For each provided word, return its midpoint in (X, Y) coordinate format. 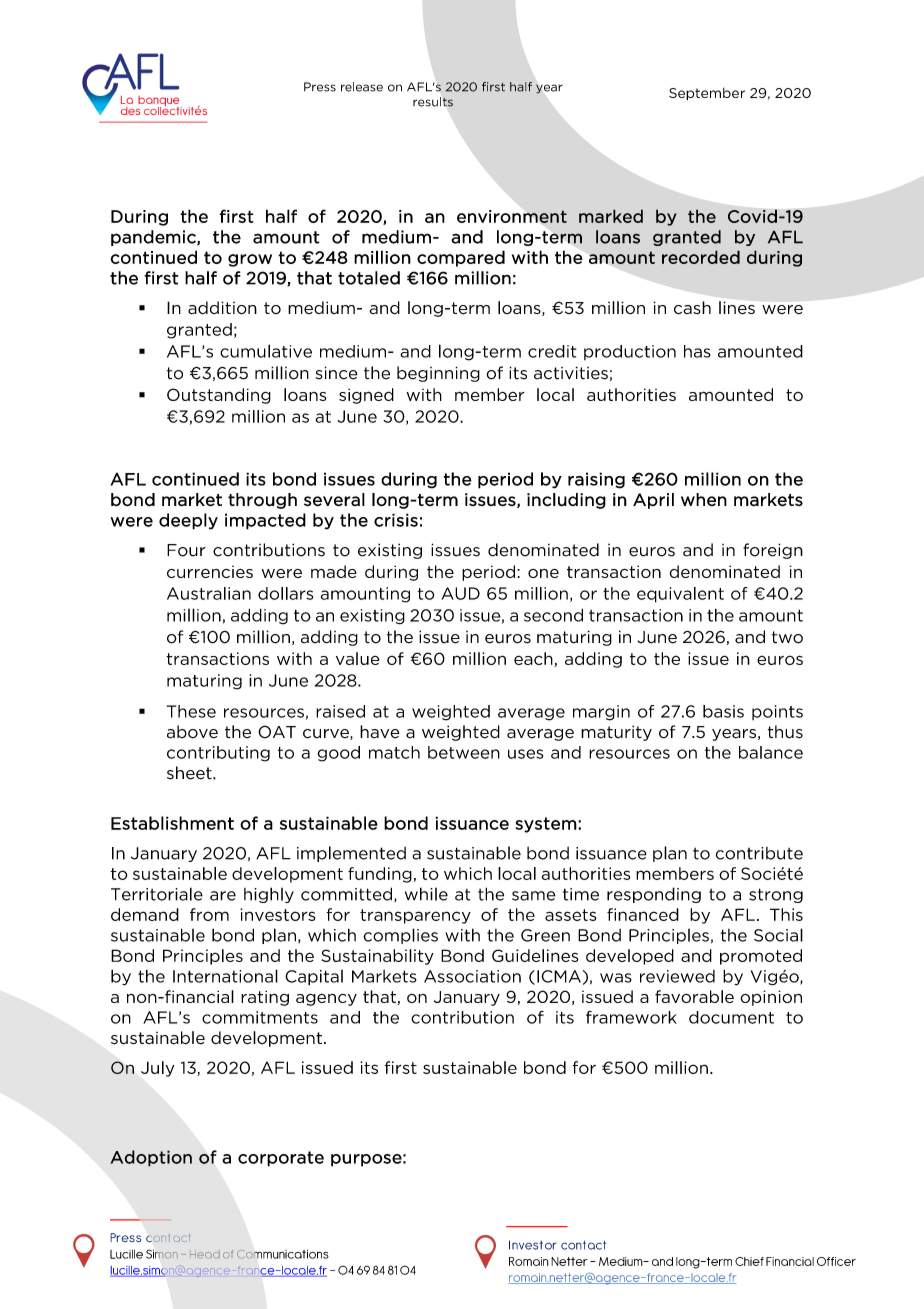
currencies (210, 572)
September (707, 94)
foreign (773, 551)
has (697, 351)
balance (771, 752)
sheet (190, 773)
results (433, 102)
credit (552, 351)
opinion (771, 998)
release (362, 87)
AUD (461, 593)
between (464, 752)
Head (205, 1254)
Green (545, 935)
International (225, 976)
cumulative (266, 351)
